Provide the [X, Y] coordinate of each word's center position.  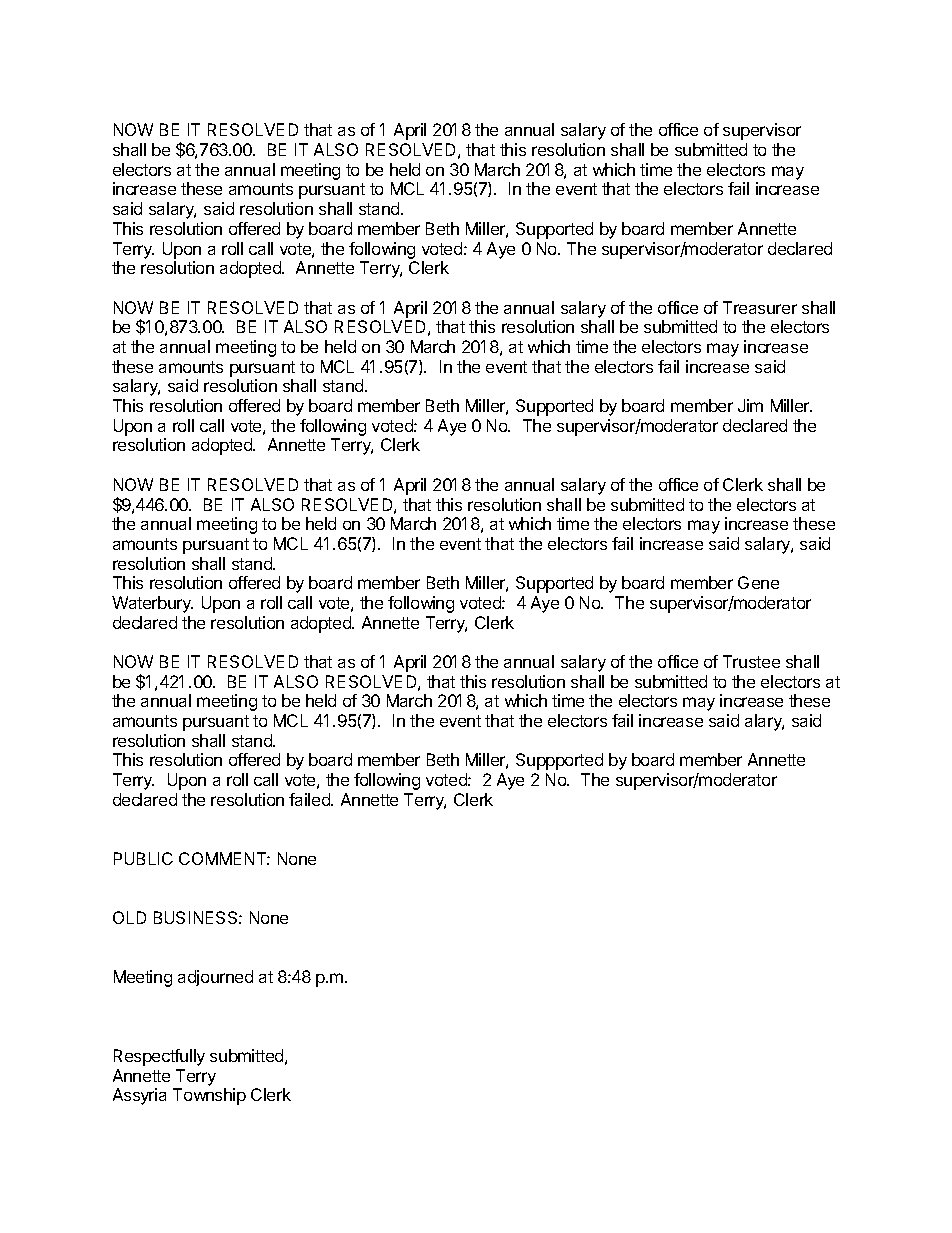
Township [209, 1096]
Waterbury [152, 604]
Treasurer [760, 307]
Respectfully [159, 1057]
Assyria [139, 1096]
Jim [750, 405]
